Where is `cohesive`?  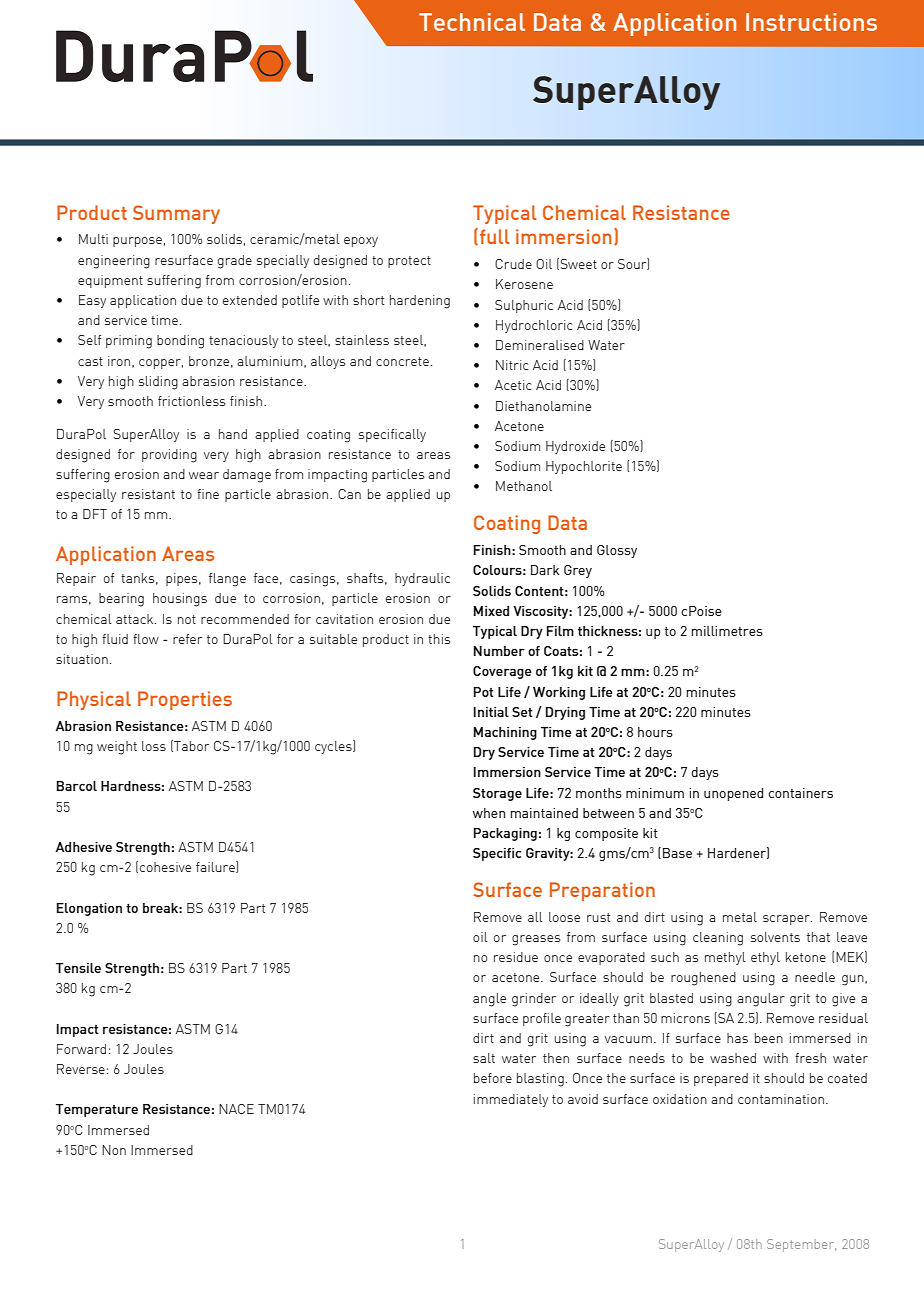
cohesive is located at coordinates (165, 867).
